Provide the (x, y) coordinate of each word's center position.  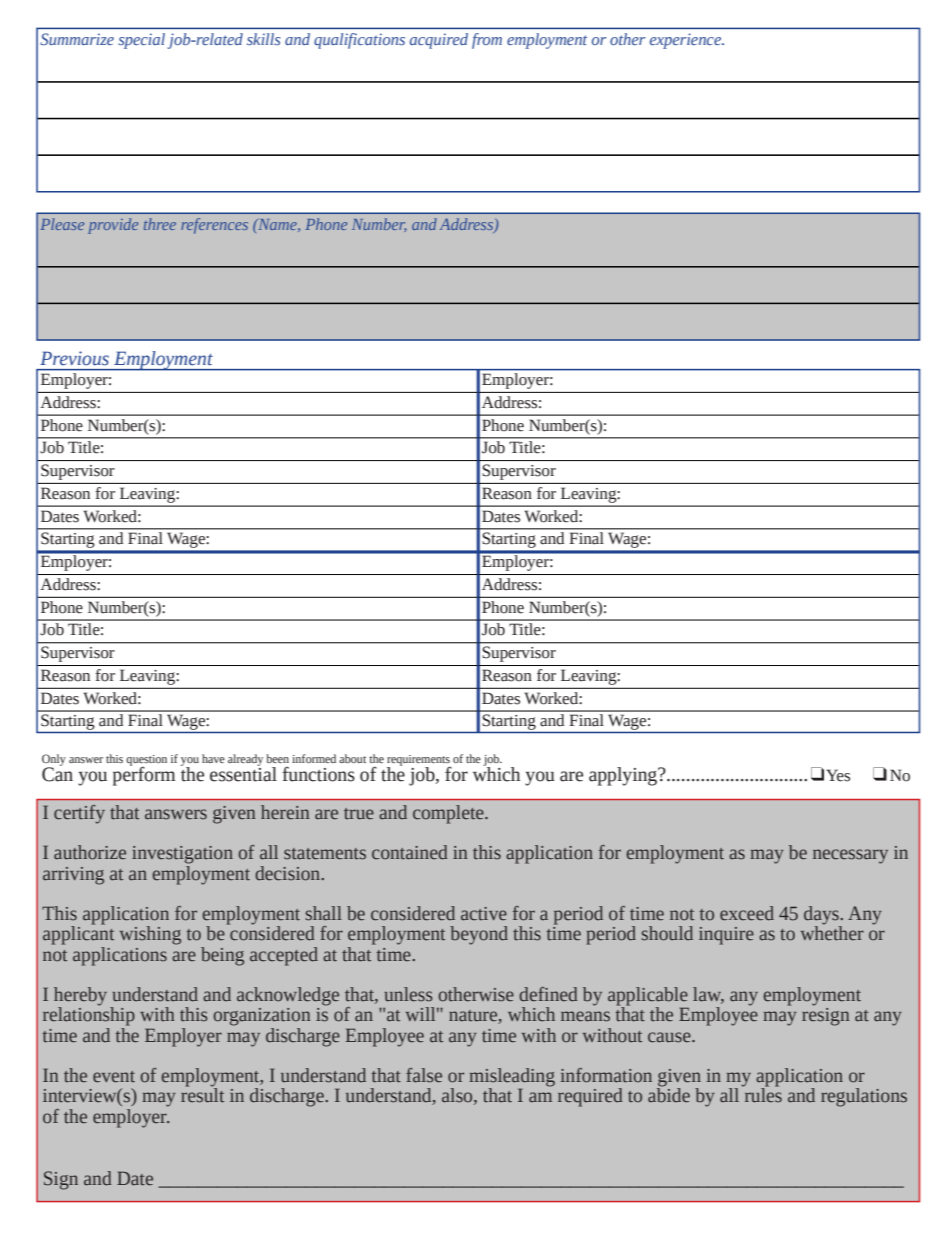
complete (449, 814)
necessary (850, 856)
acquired (439, 41)
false (424, 1075)
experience (686, 41)
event (114, 1077)
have (213, 758)
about (352, 758)
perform (144, 775)
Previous (74, 358)
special (141, 41)
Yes (838, 775)
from (487, 41)
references (214, 226)
